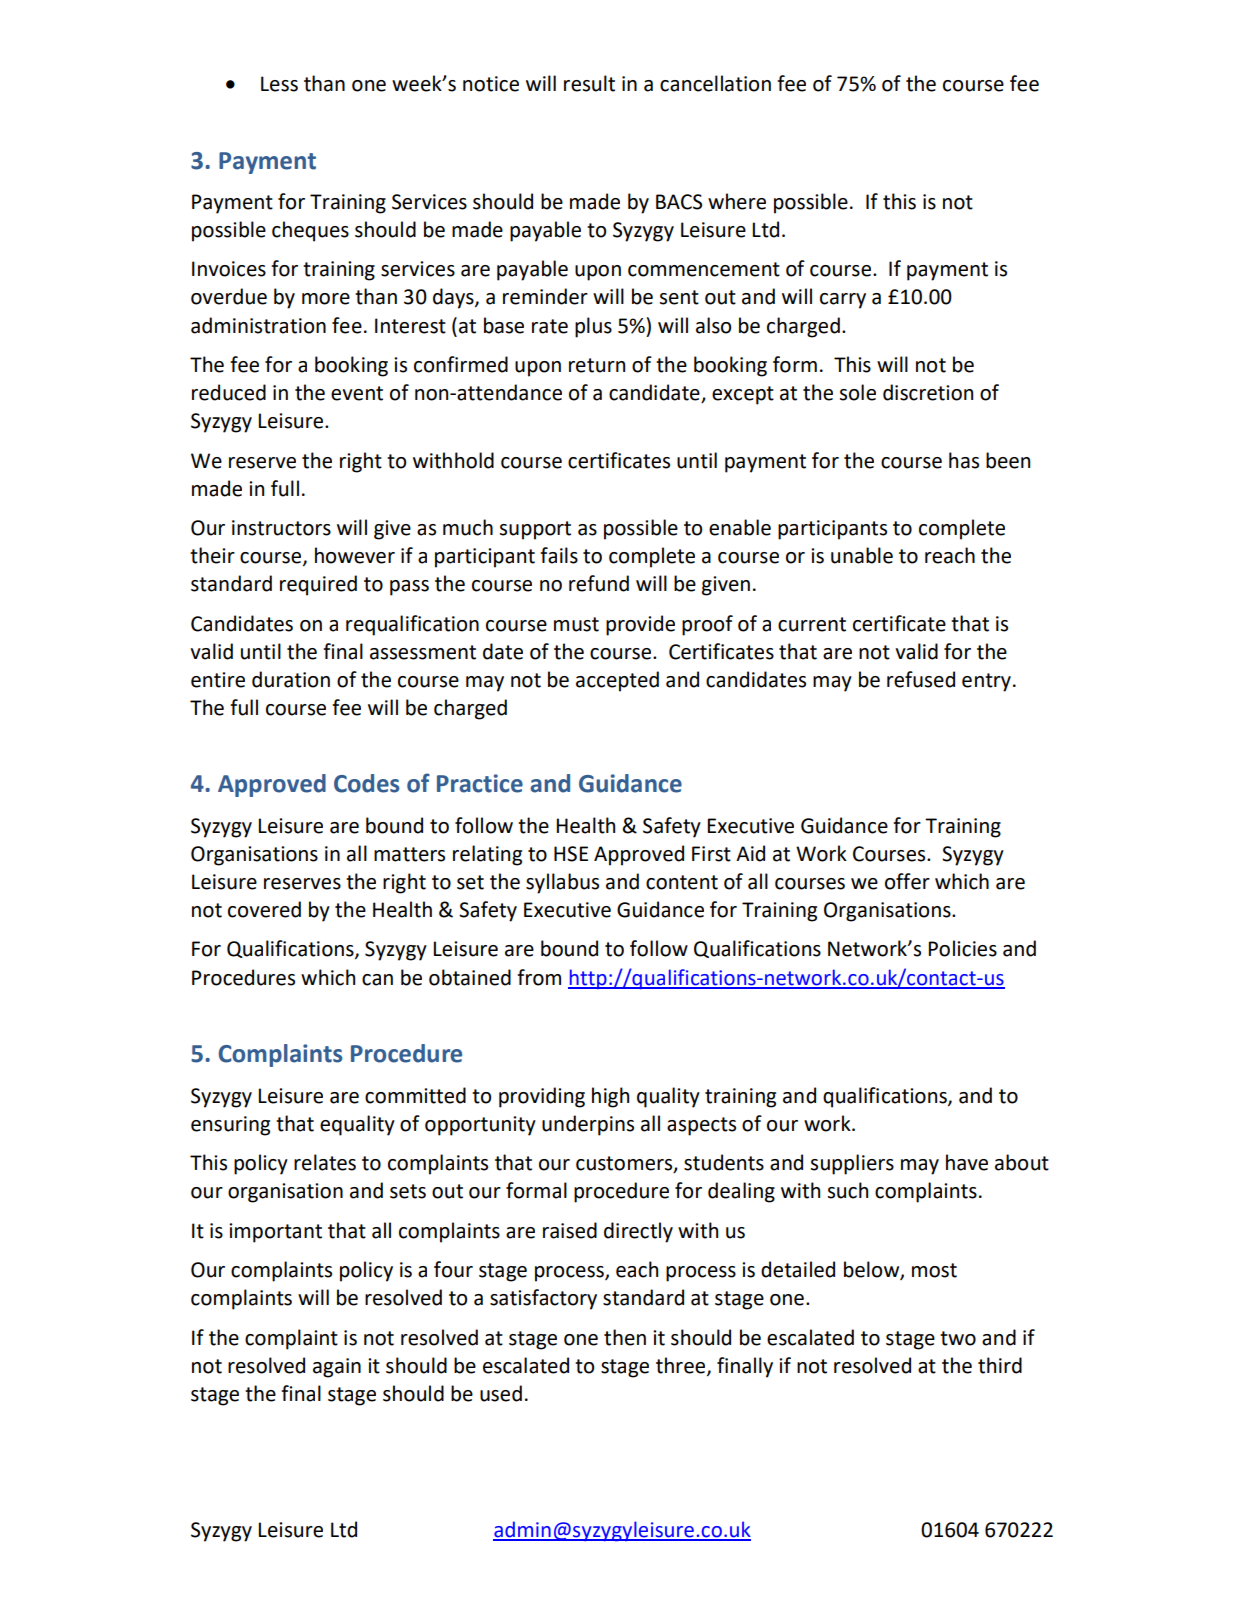 This screenshot has width=1246, height=1612. What do you see at coordinates (337, 1368) in the screenshot?
I see `again` at bounding box center [337, 1368].
